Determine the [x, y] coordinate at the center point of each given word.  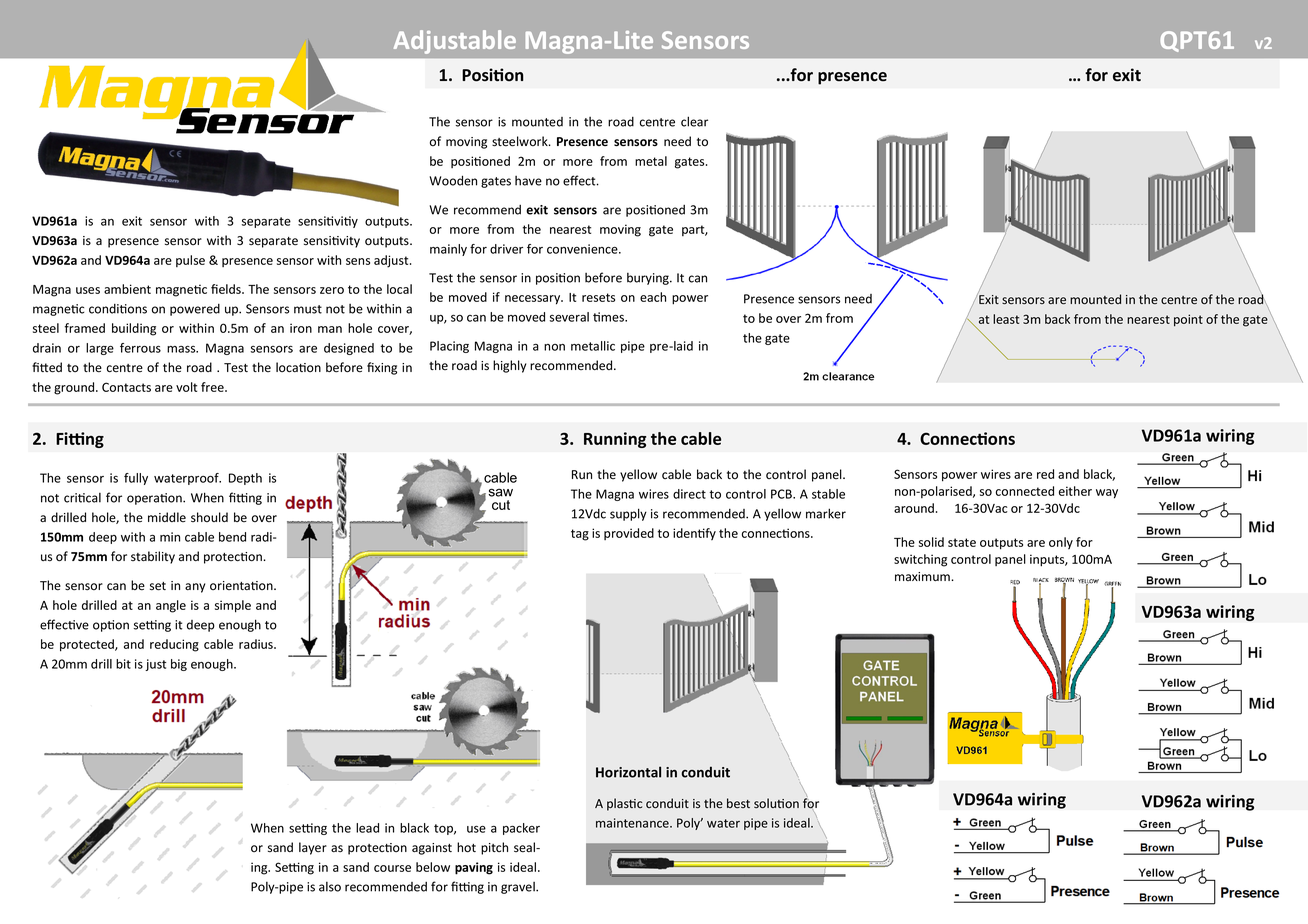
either [1075, 491]
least [1006, 319]
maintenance [633, 823]
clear [694, 121]
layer [313, 848]
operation [155, 499]
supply [628, 514]
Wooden [453, 180]
